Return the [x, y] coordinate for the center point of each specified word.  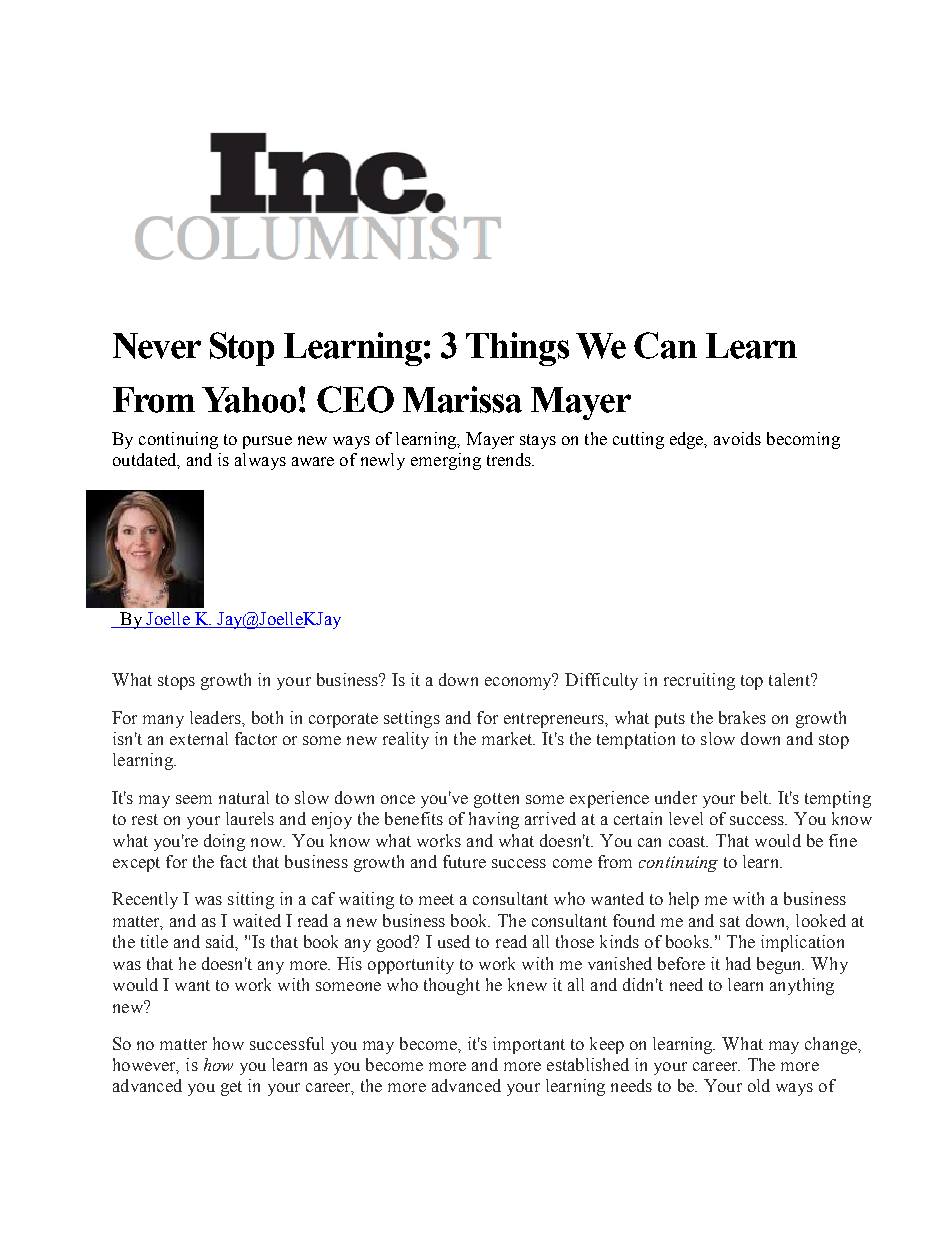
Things [517, 349]
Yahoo [249, 400]
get [231, 1088]
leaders [216, 717]
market [508, 738]
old [759, 1085]
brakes [742, 717]
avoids [737, 438]
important [529, 1045]
